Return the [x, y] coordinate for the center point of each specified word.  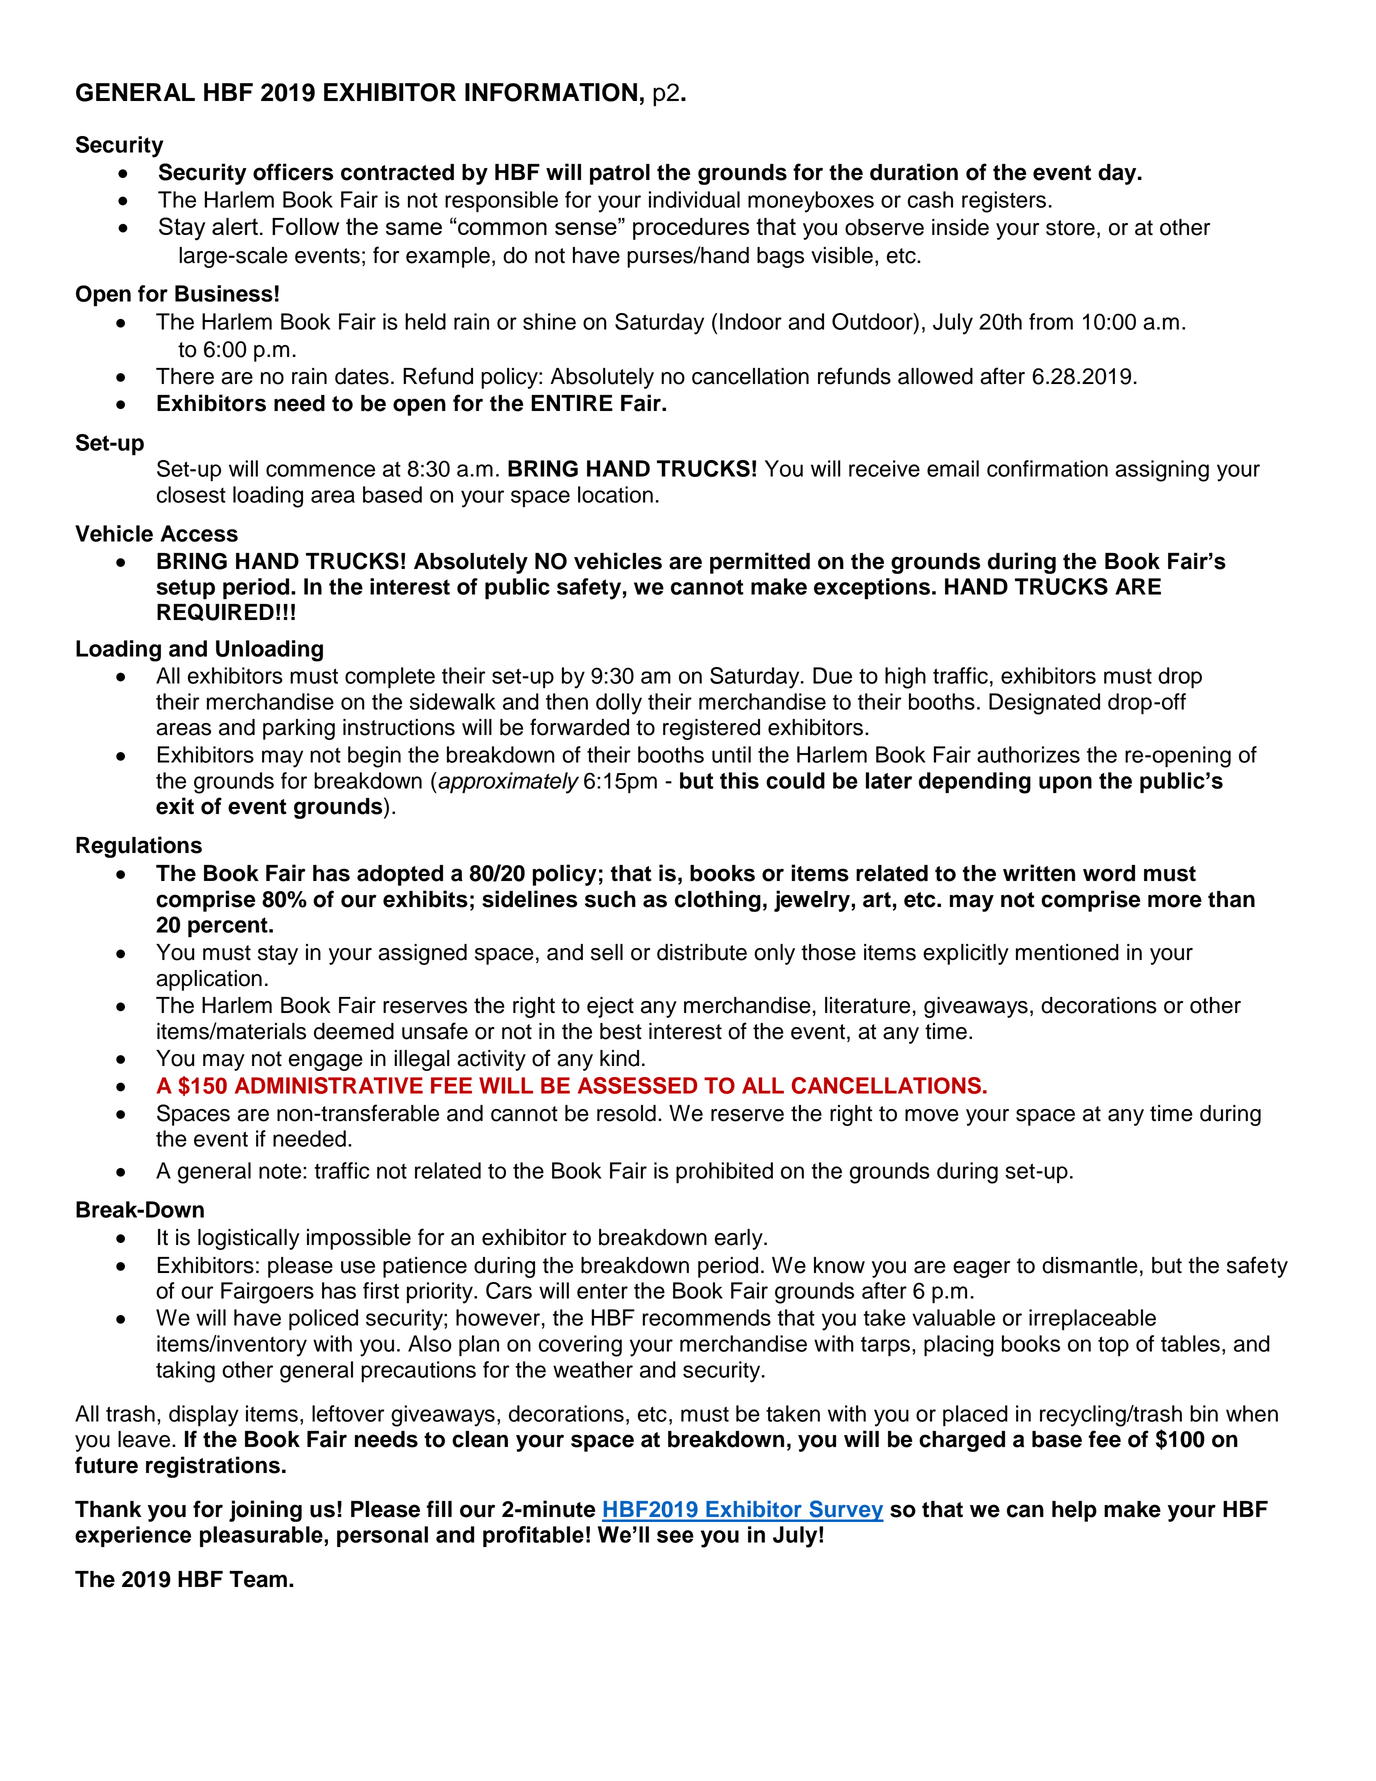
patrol [620, 174]
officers [293, 172]
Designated [1044, 704]
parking [299, 729]
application [209, 980]
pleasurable [262, 1536]
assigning [1162, 471]
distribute [702, 952]
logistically [249, 1239]
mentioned [1067, 952]
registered [711, 729]
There [185, 376]
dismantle [1090, 1265]
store [1070, 228]
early [740, 1239]
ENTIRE [572, 403]
